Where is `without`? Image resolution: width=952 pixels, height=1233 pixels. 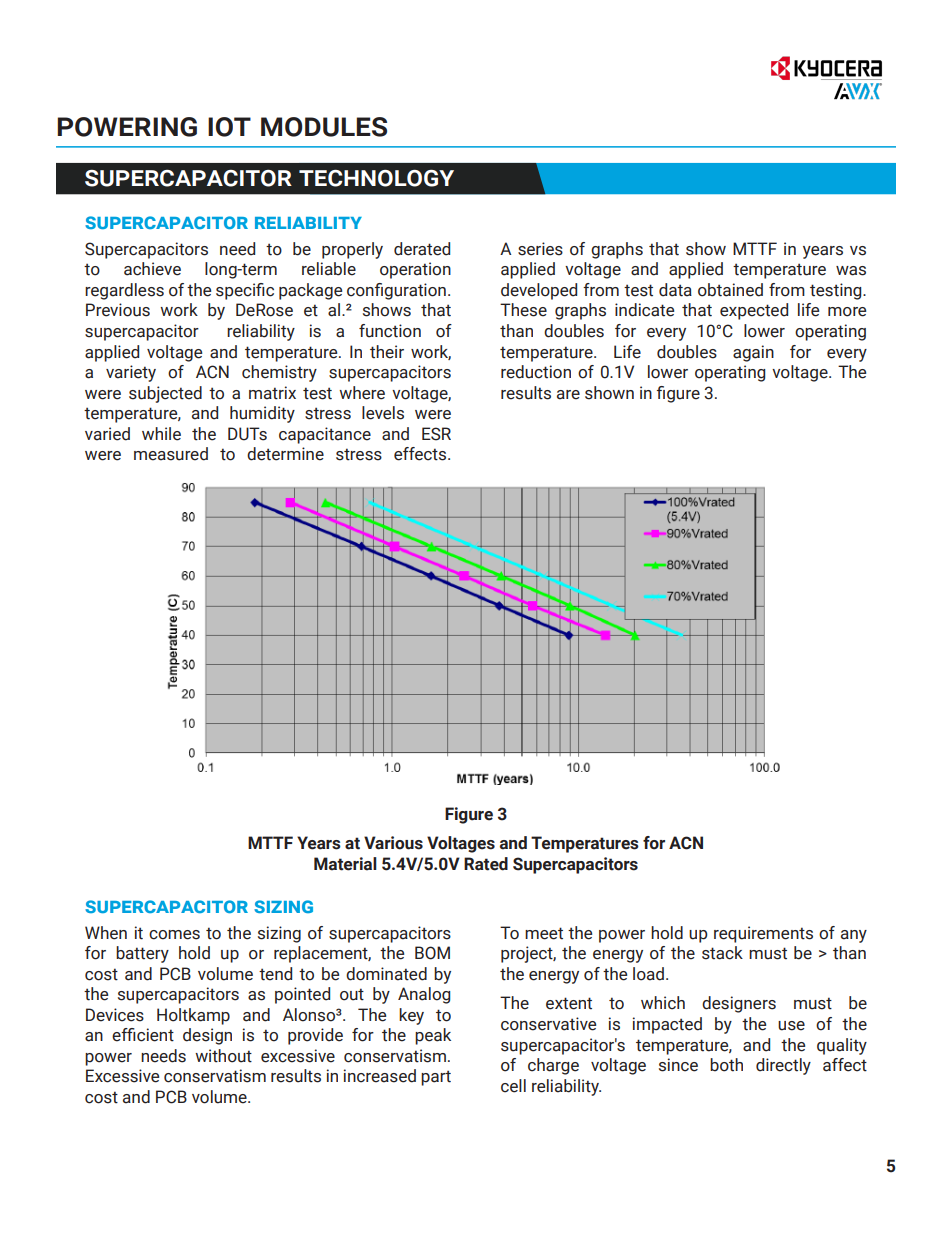
without is located at coordinates (223, 1056).
